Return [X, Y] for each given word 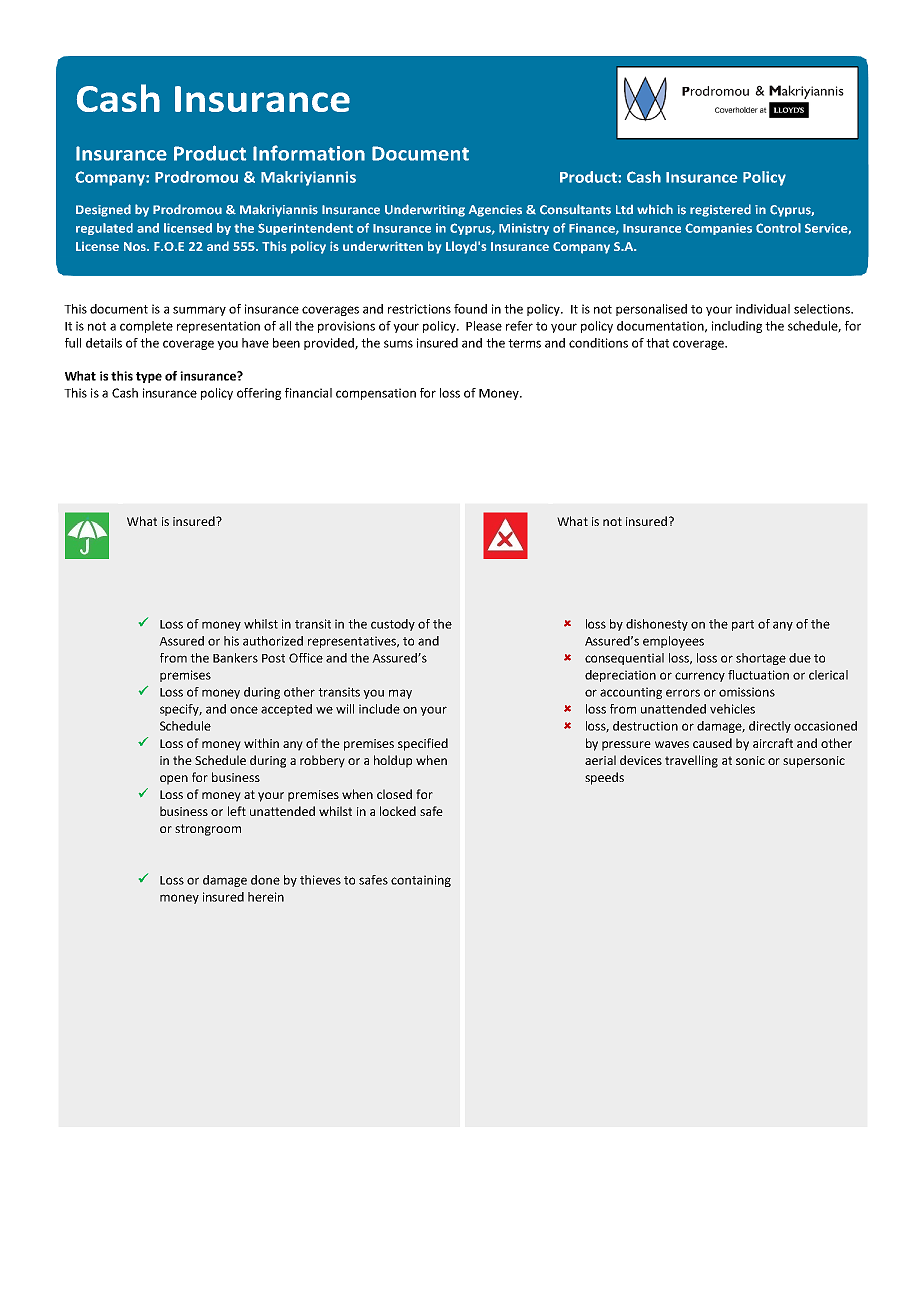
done [265, 880]
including [737, 327]
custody [393, 625]
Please [484, 326]
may [400, 694]
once [244, 710]
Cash [125, 393]
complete [146, 327]
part [743, 625]
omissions [747, 692]
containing [421, 881]
